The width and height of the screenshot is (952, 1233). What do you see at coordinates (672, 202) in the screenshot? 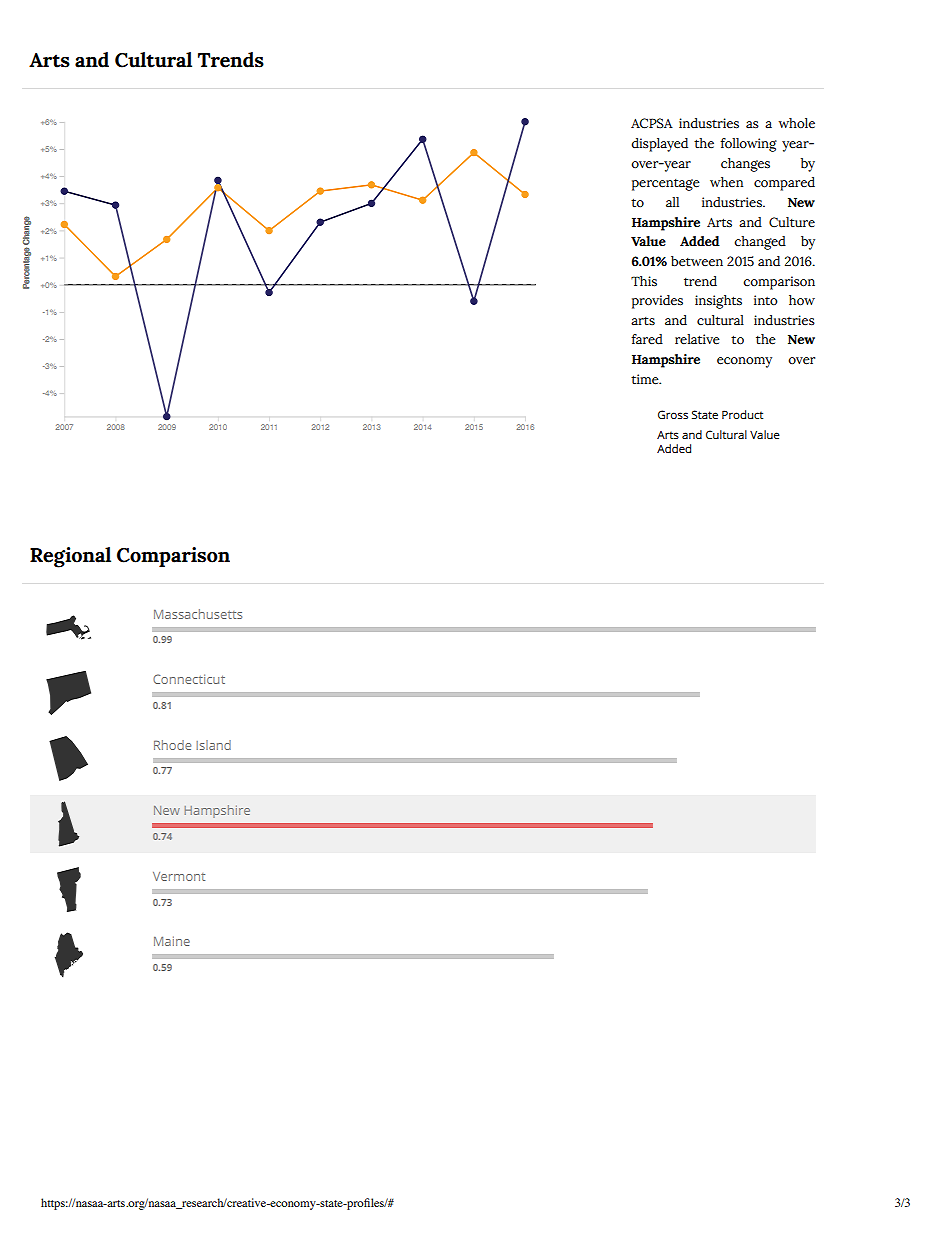
I see `all` at bounding box center [672, 202].
